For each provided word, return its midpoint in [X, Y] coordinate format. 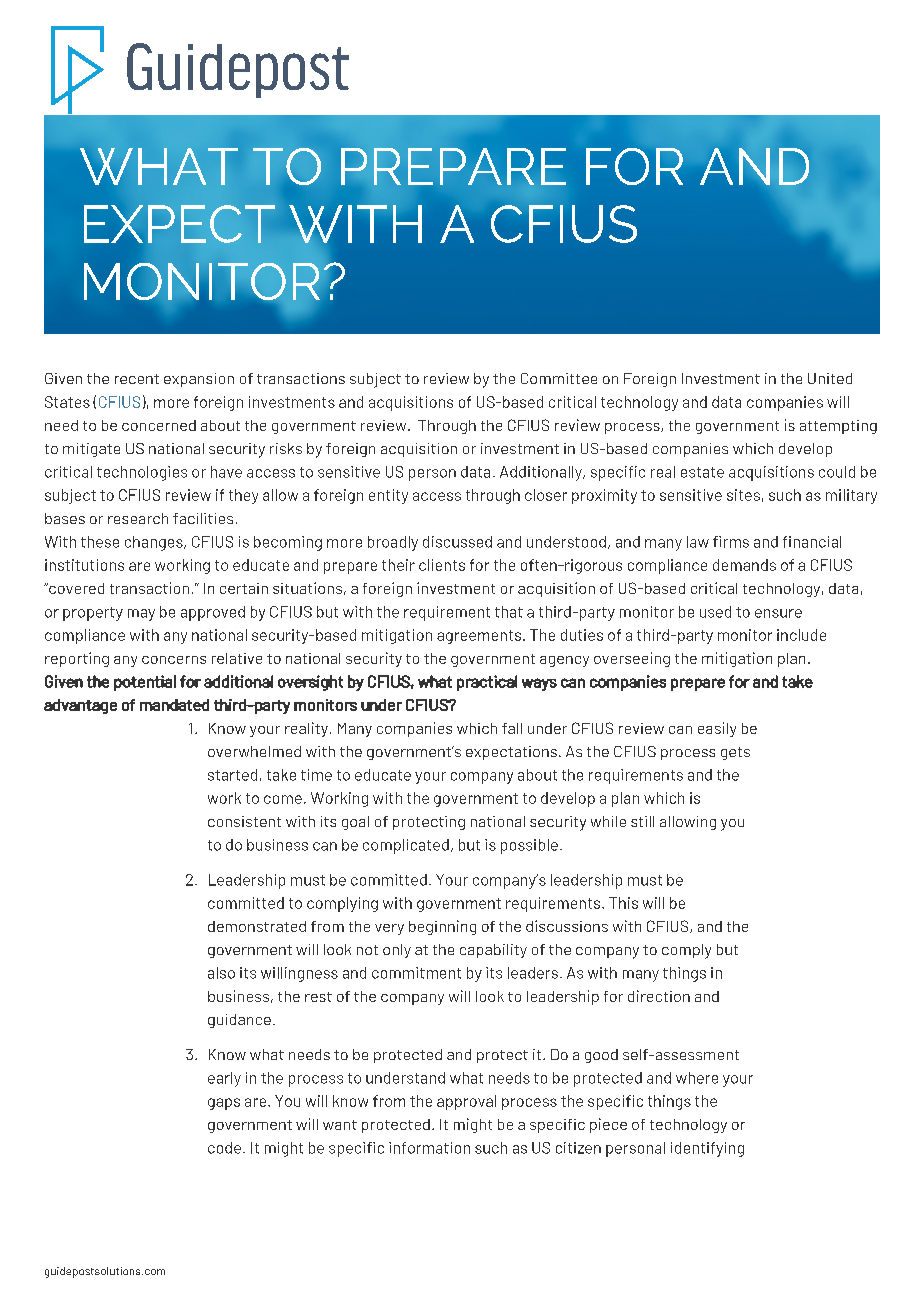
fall [512, 728]
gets [735, 753]
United [830, 378]
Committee [559, 378]
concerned [159, 425]
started [232, 775]
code [224, 1148]
